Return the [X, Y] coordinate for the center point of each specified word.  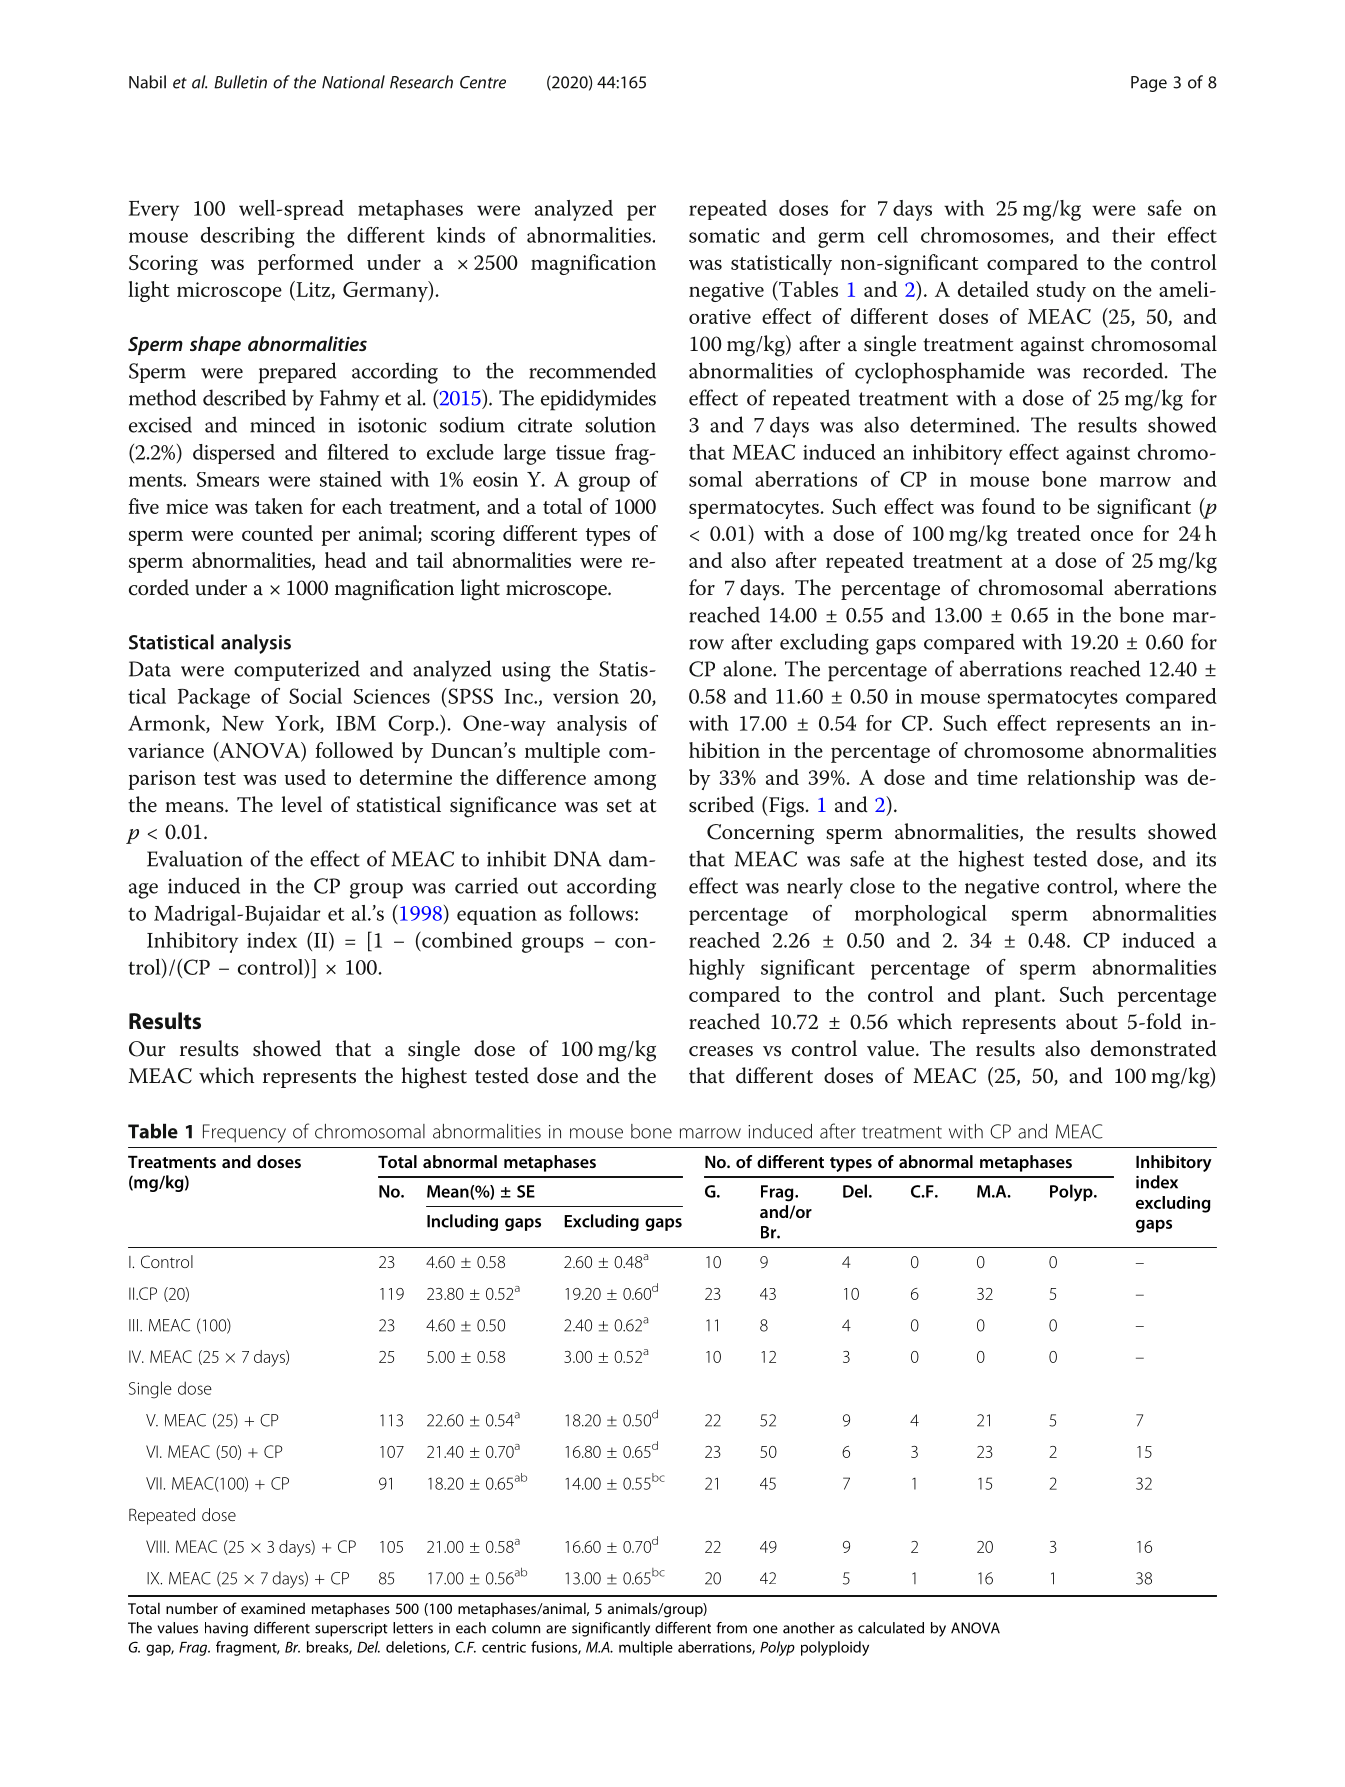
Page [1149, 84]
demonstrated [1154, 1048]
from [732, 1628]
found [1008, 506]
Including [462, 1222]
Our [147, 1049]
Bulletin [240, 82]
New [243, 723]
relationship [1081, 779]
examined [273, 1608]
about [1092, 1021]
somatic [724, 235]
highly [717, 969]
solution [620, 424]
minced [282, 424]
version [586, 696]
